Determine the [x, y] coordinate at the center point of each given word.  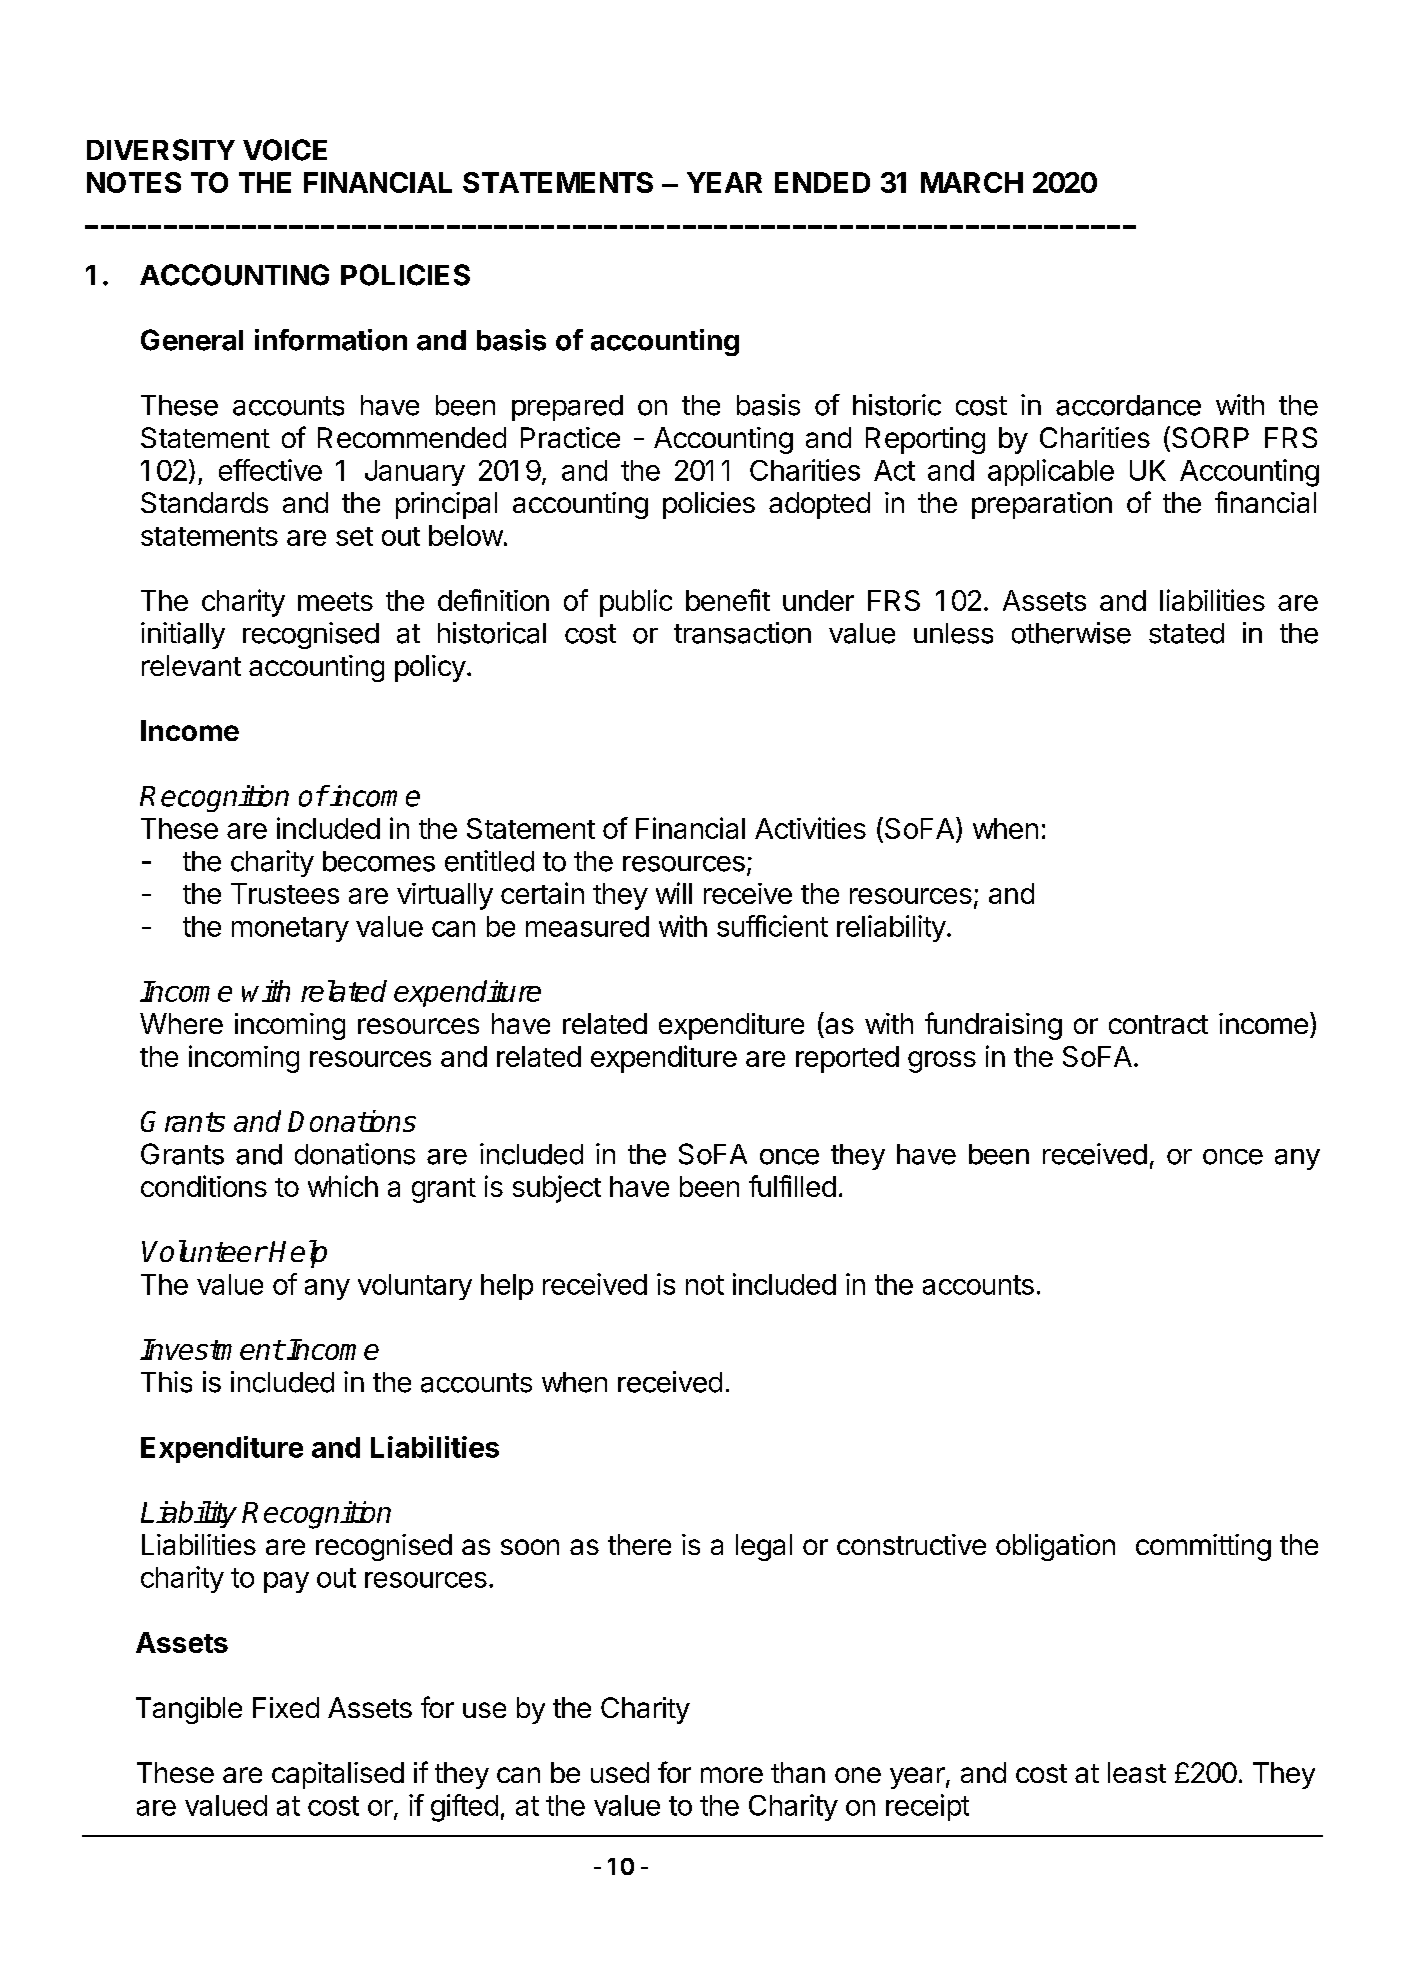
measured [587, 926]
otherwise [1071, 633]
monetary [290, 929]
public [636, 603]
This [166, 1382]
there [639, 1544]
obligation [1055, 1547]
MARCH [972, 182]
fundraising [993, 1026]
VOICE [285, 150]
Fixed [286, 1707]
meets [335, 601]
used [620, 1772]
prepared [567, 408]
